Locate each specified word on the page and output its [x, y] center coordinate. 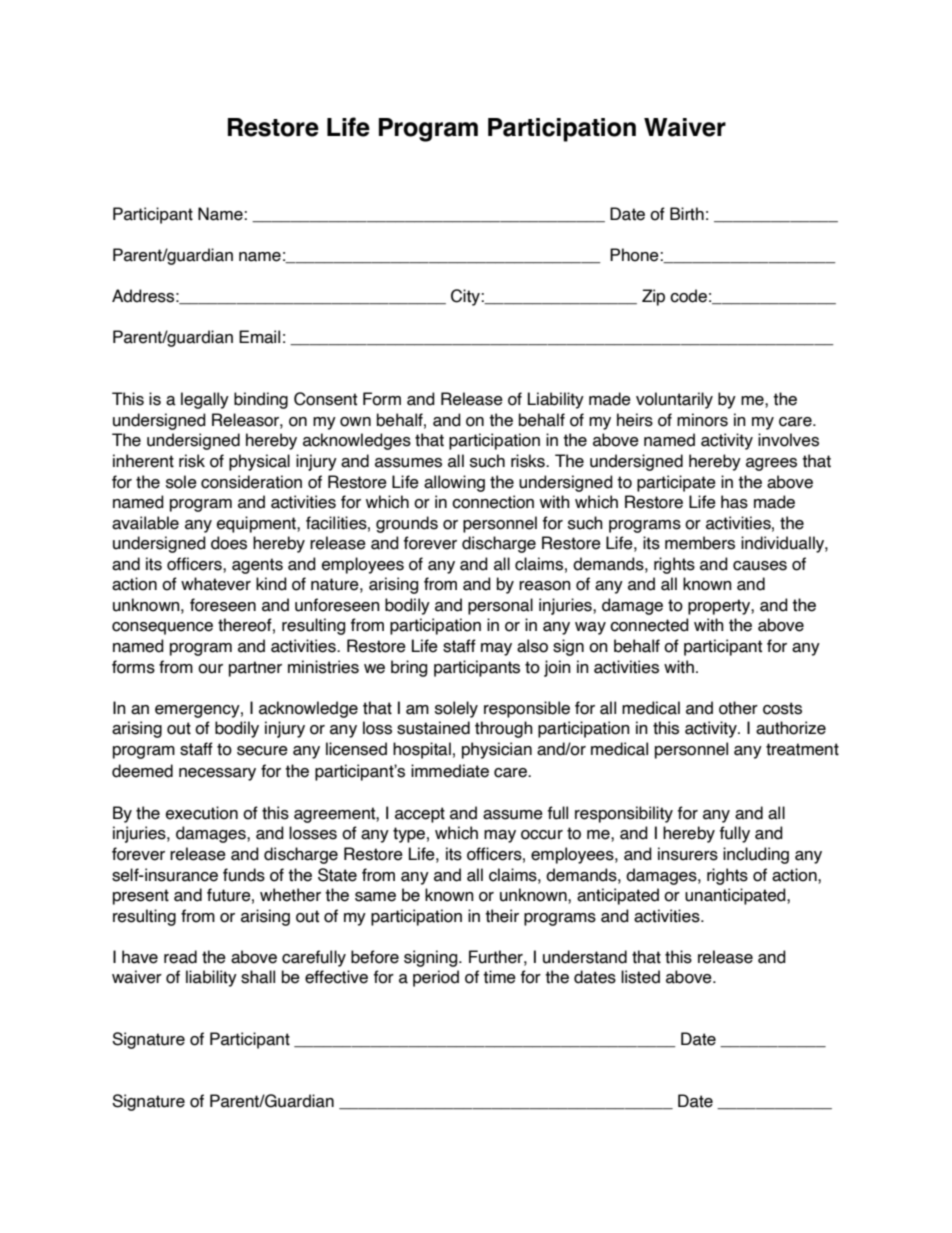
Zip [653, 297]
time [499, 977]
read [180, 957]
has [734, 502]
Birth [687, 214]
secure [262, 751]
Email [259, 337]
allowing [454, 483]
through [504, 729]
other [738, 708]
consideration [251, 482]
